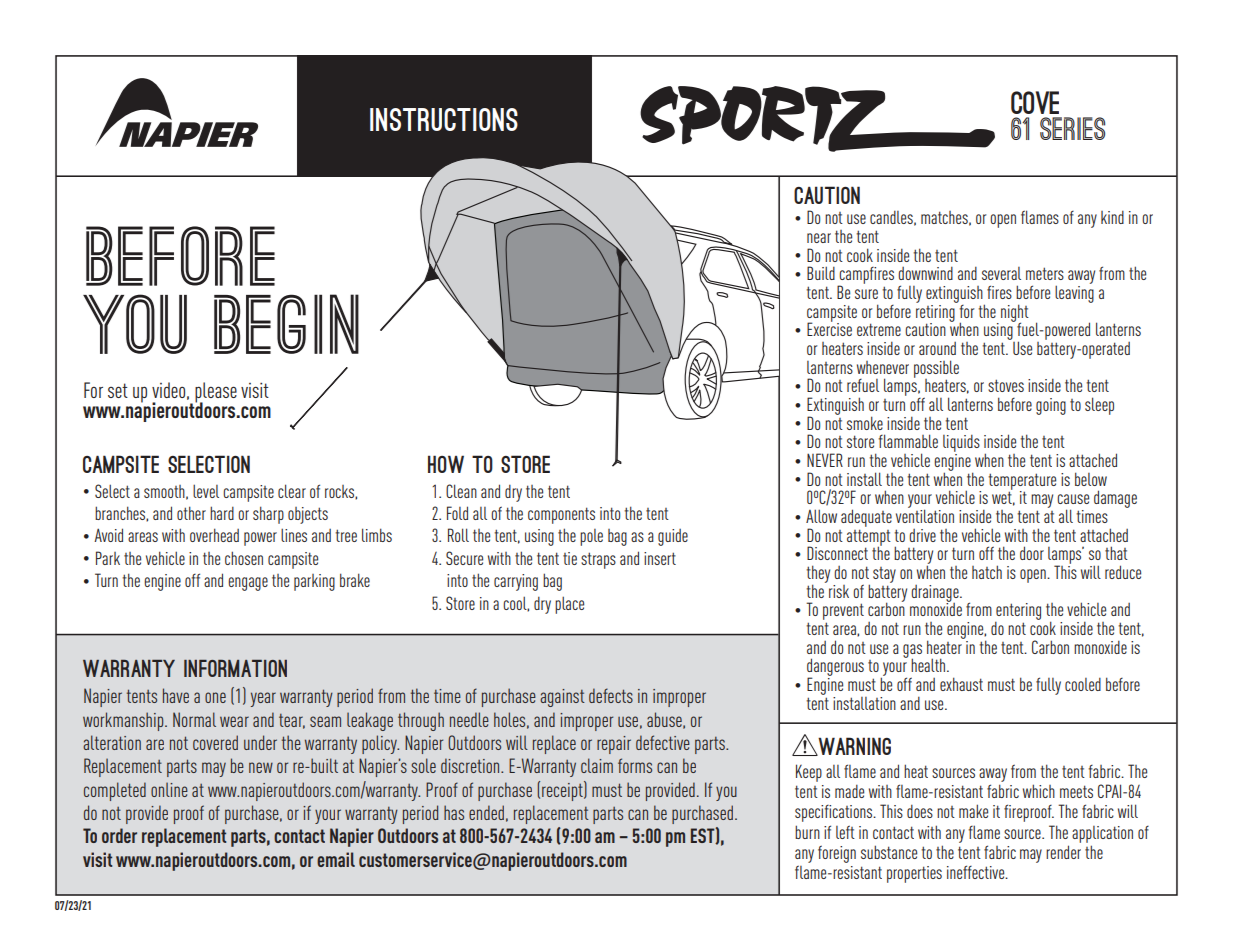 The width and height of the screenshot is (1233, 952). What do you see at coordinates (216, 393) in the screenshot?
I see `please` at bounding box center [216, 393].
